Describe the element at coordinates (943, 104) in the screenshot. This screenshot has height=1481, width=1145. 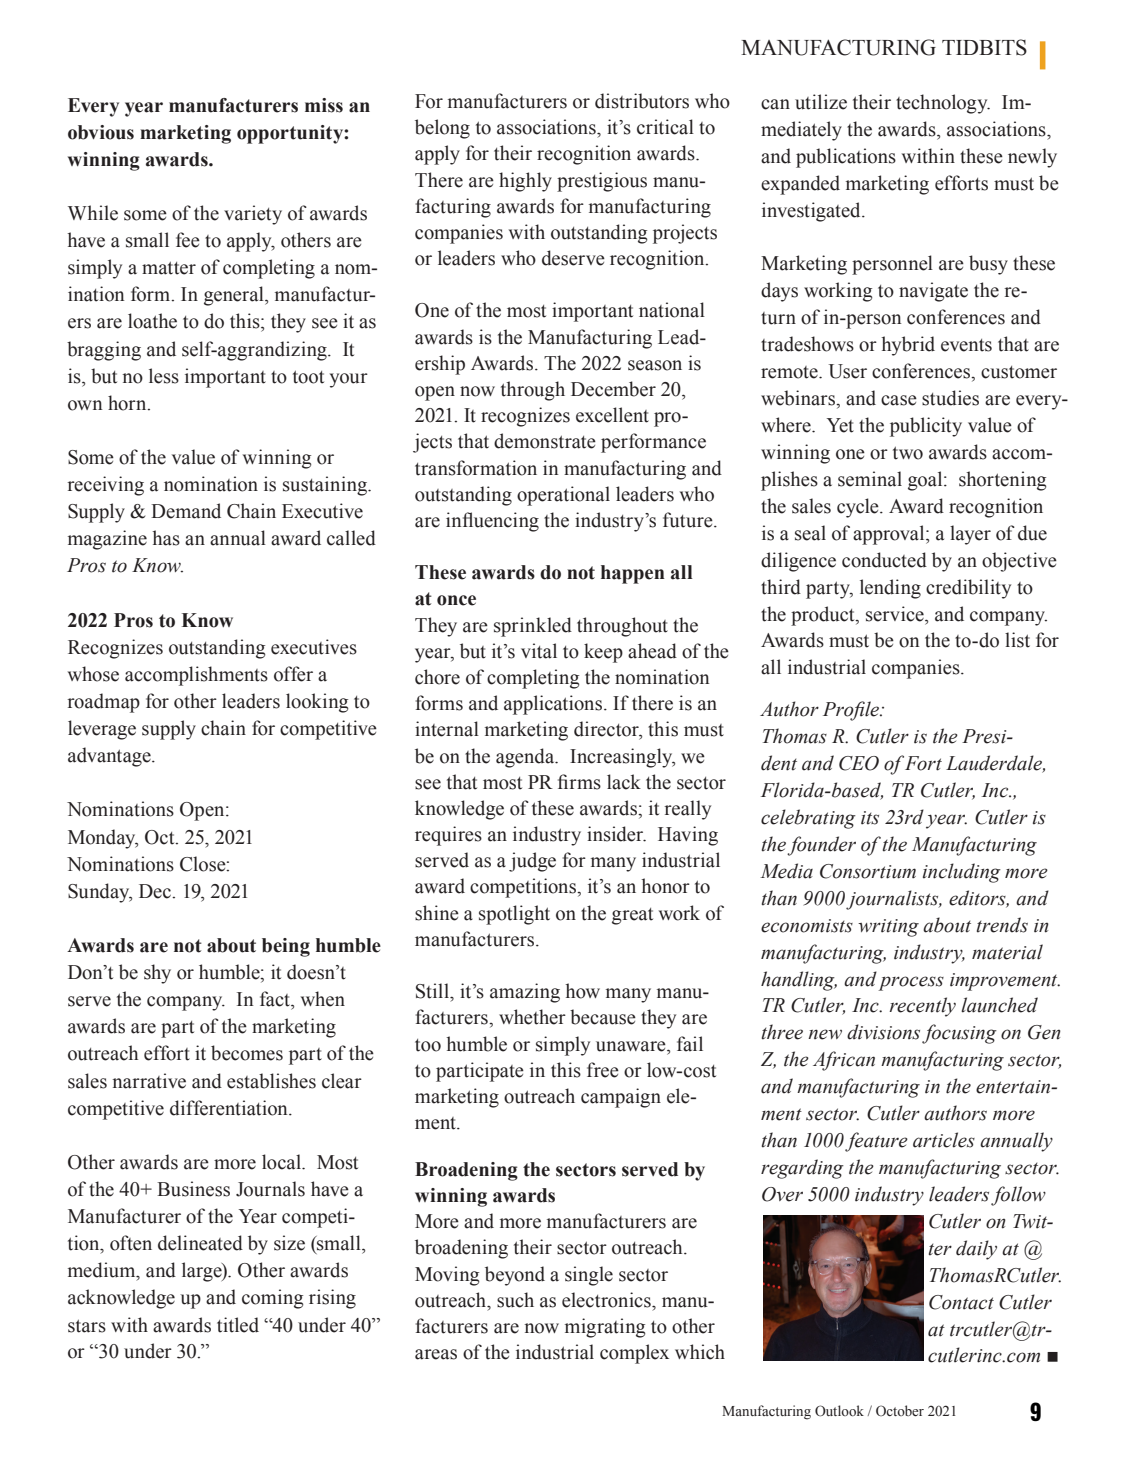
I see `technology` at that location.
